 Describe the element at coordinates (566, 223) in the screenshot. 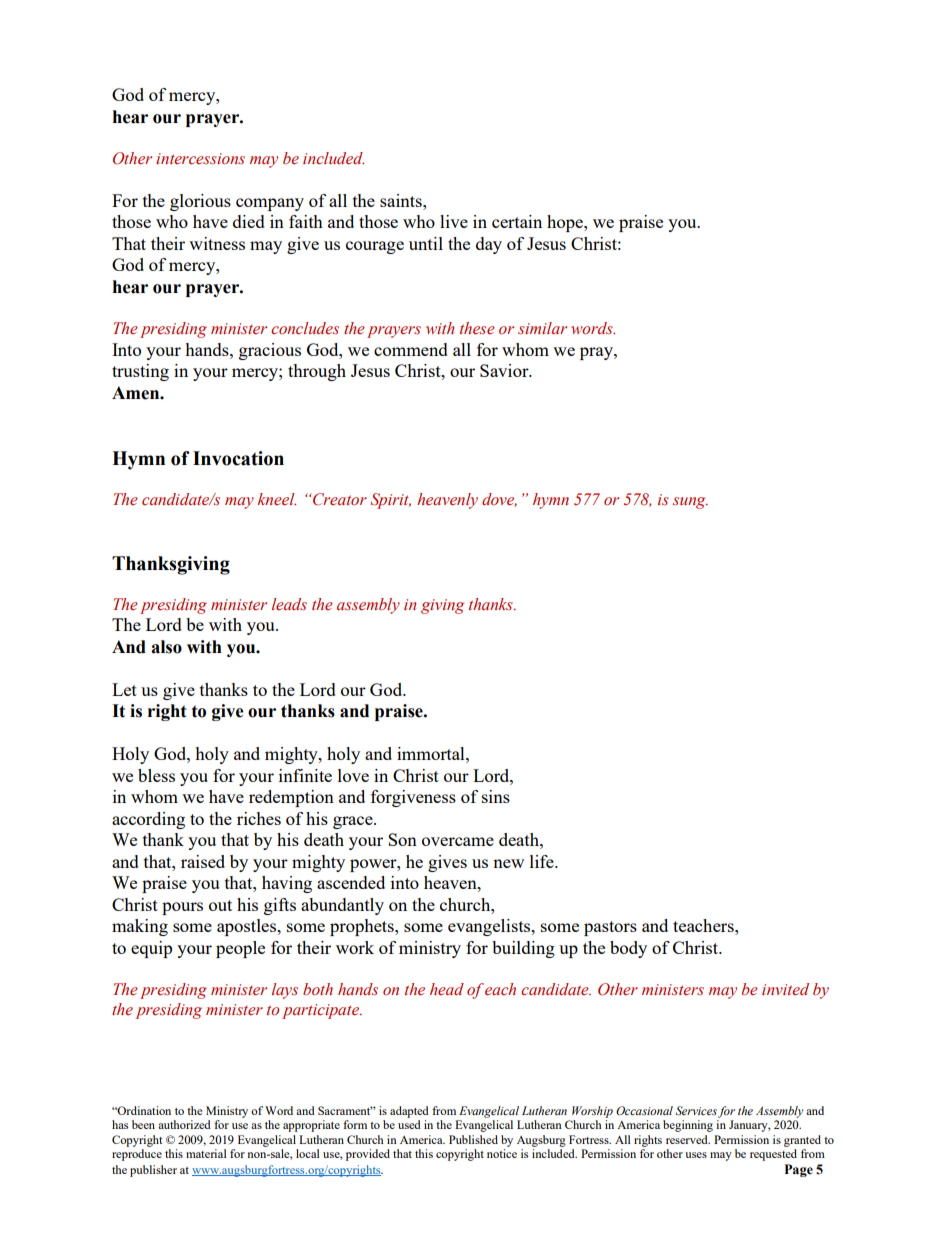

I see `hope` at that location.
